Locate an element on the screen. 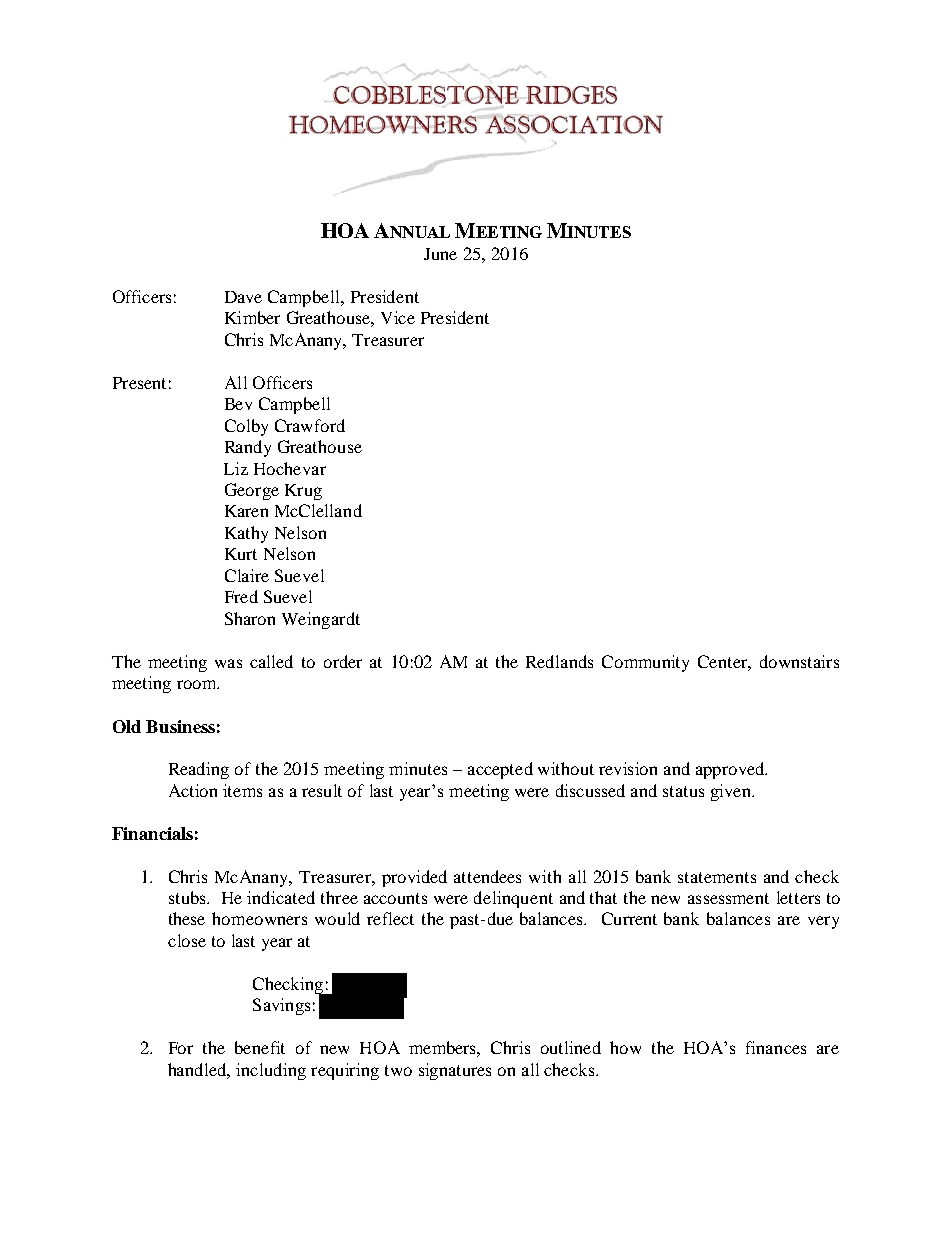 Image resolution: width=952 pixels, height=1233 pixels. Kathy is located at coordinates (246, 534).
